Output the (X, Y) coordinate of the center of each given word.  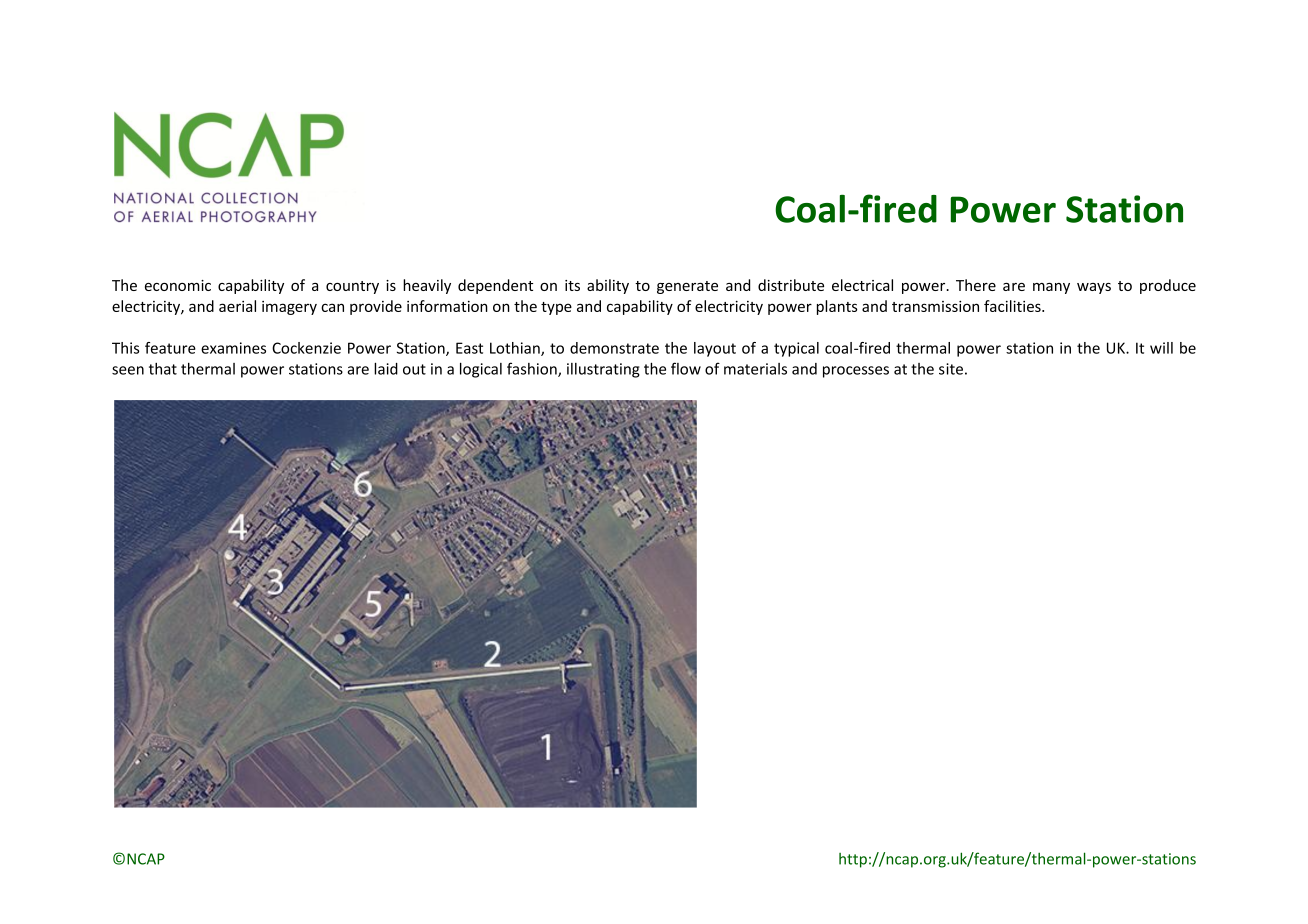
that (163, 369)
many (1051, 288)
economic (178, 285)
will (1161, 348)
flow (686, 368)
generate (687, 287)
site (951, 369)
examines (233, 348)
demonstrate (614, 348)
